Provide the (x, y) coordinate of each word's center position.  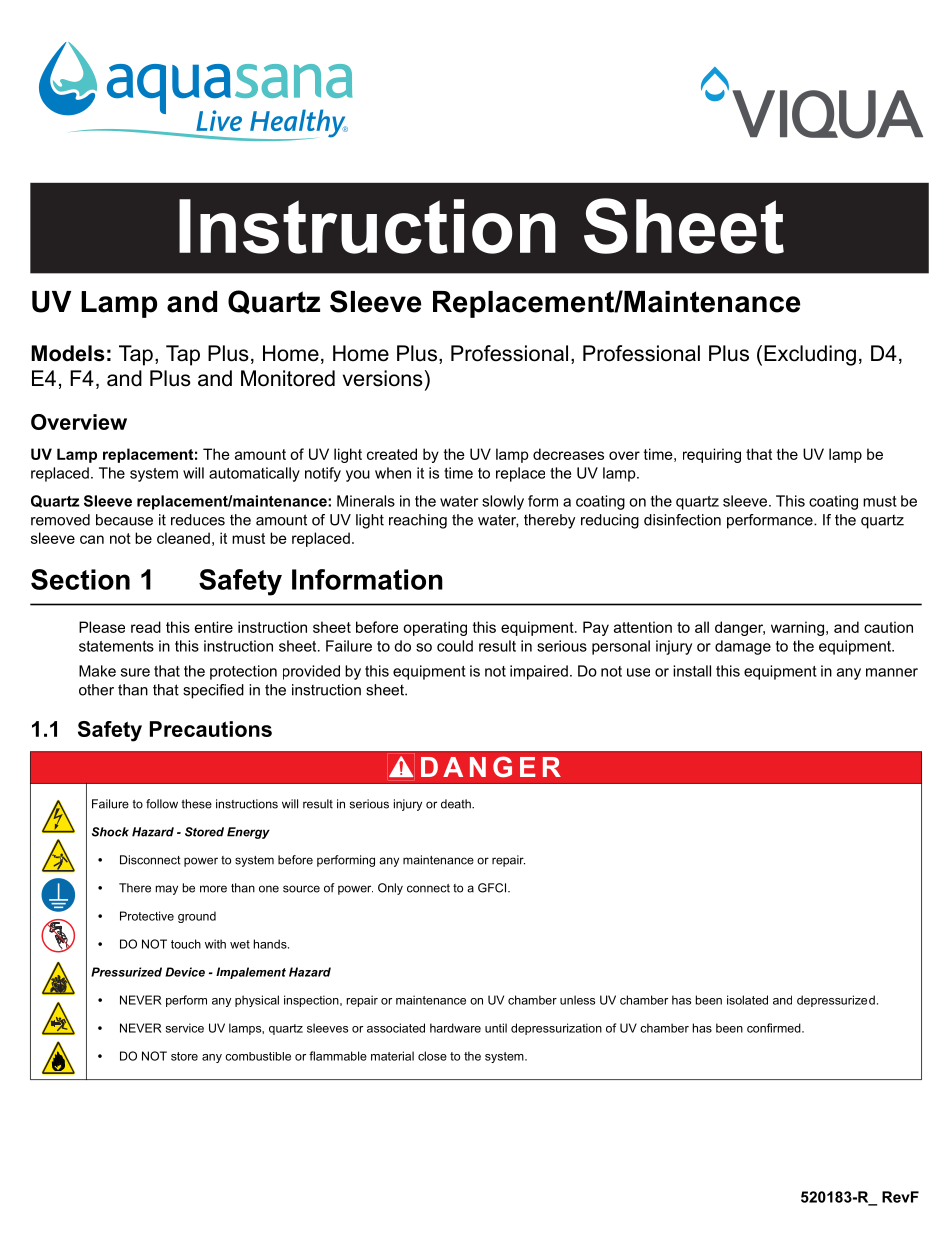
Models (68, 353)
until (496, 1028)
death (457, 804)
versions (383, 378)
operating (435, 628)
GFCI (493, 888)
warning (797, 628)
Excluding (810, 355)
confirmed (775, 1028)
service (185, 1028)
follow (162, 804)
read (146, 627)
